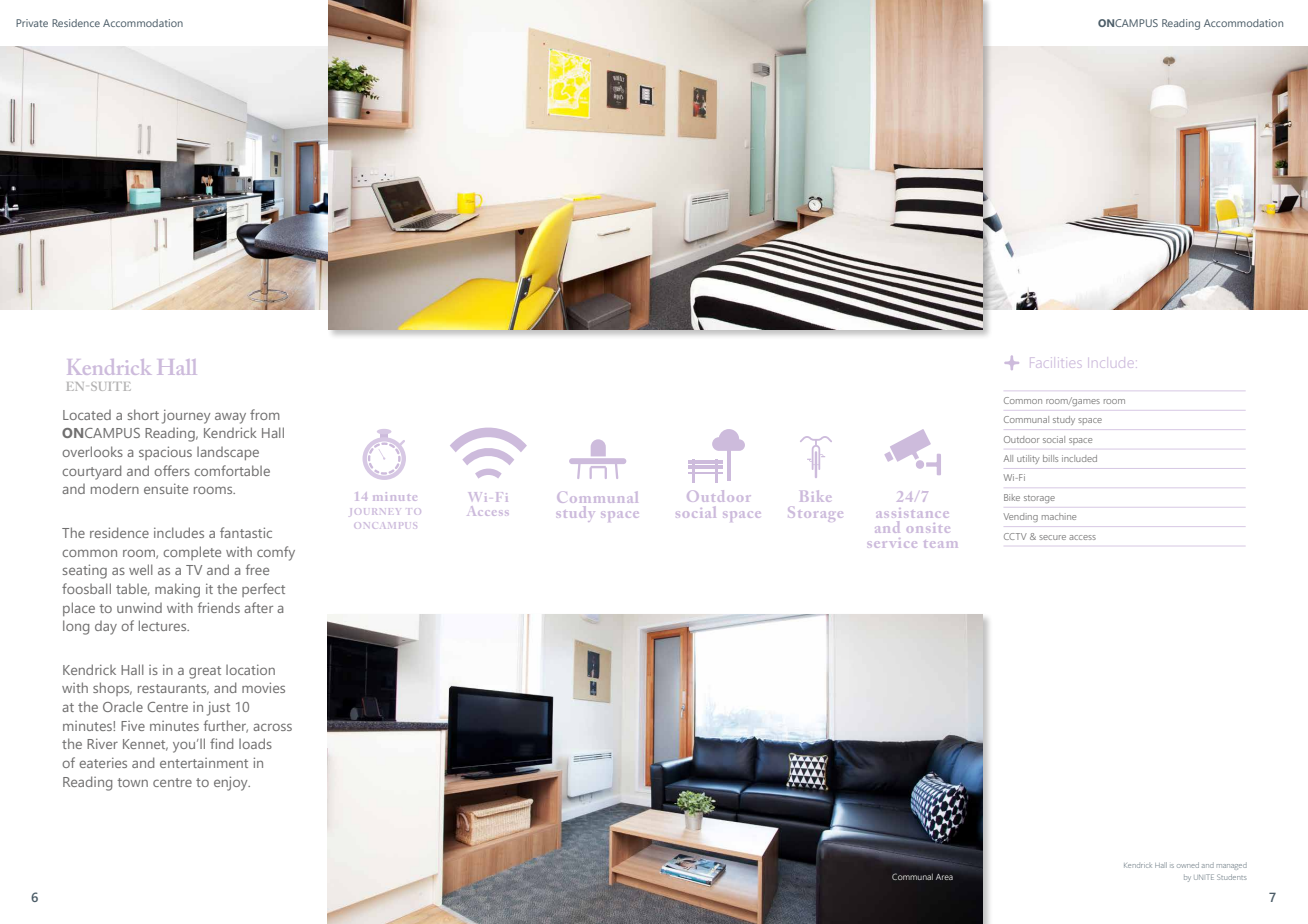 This image has height=924, width=1308. Describe the element at coordinates (32, 23) in the image. I see `Private` at that location.
